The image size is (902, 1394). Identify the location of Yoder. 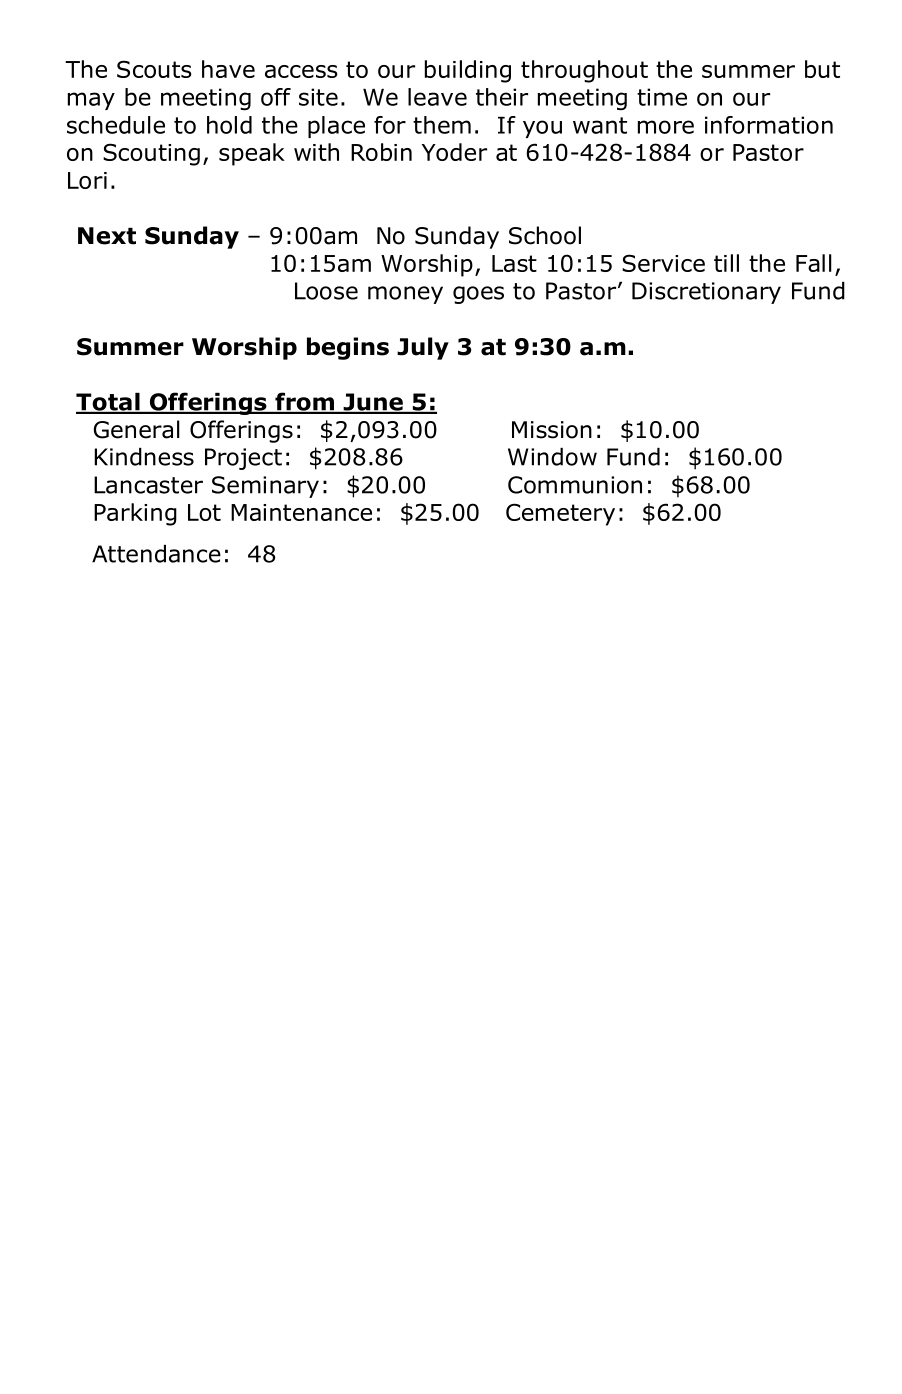
(454, 152).
